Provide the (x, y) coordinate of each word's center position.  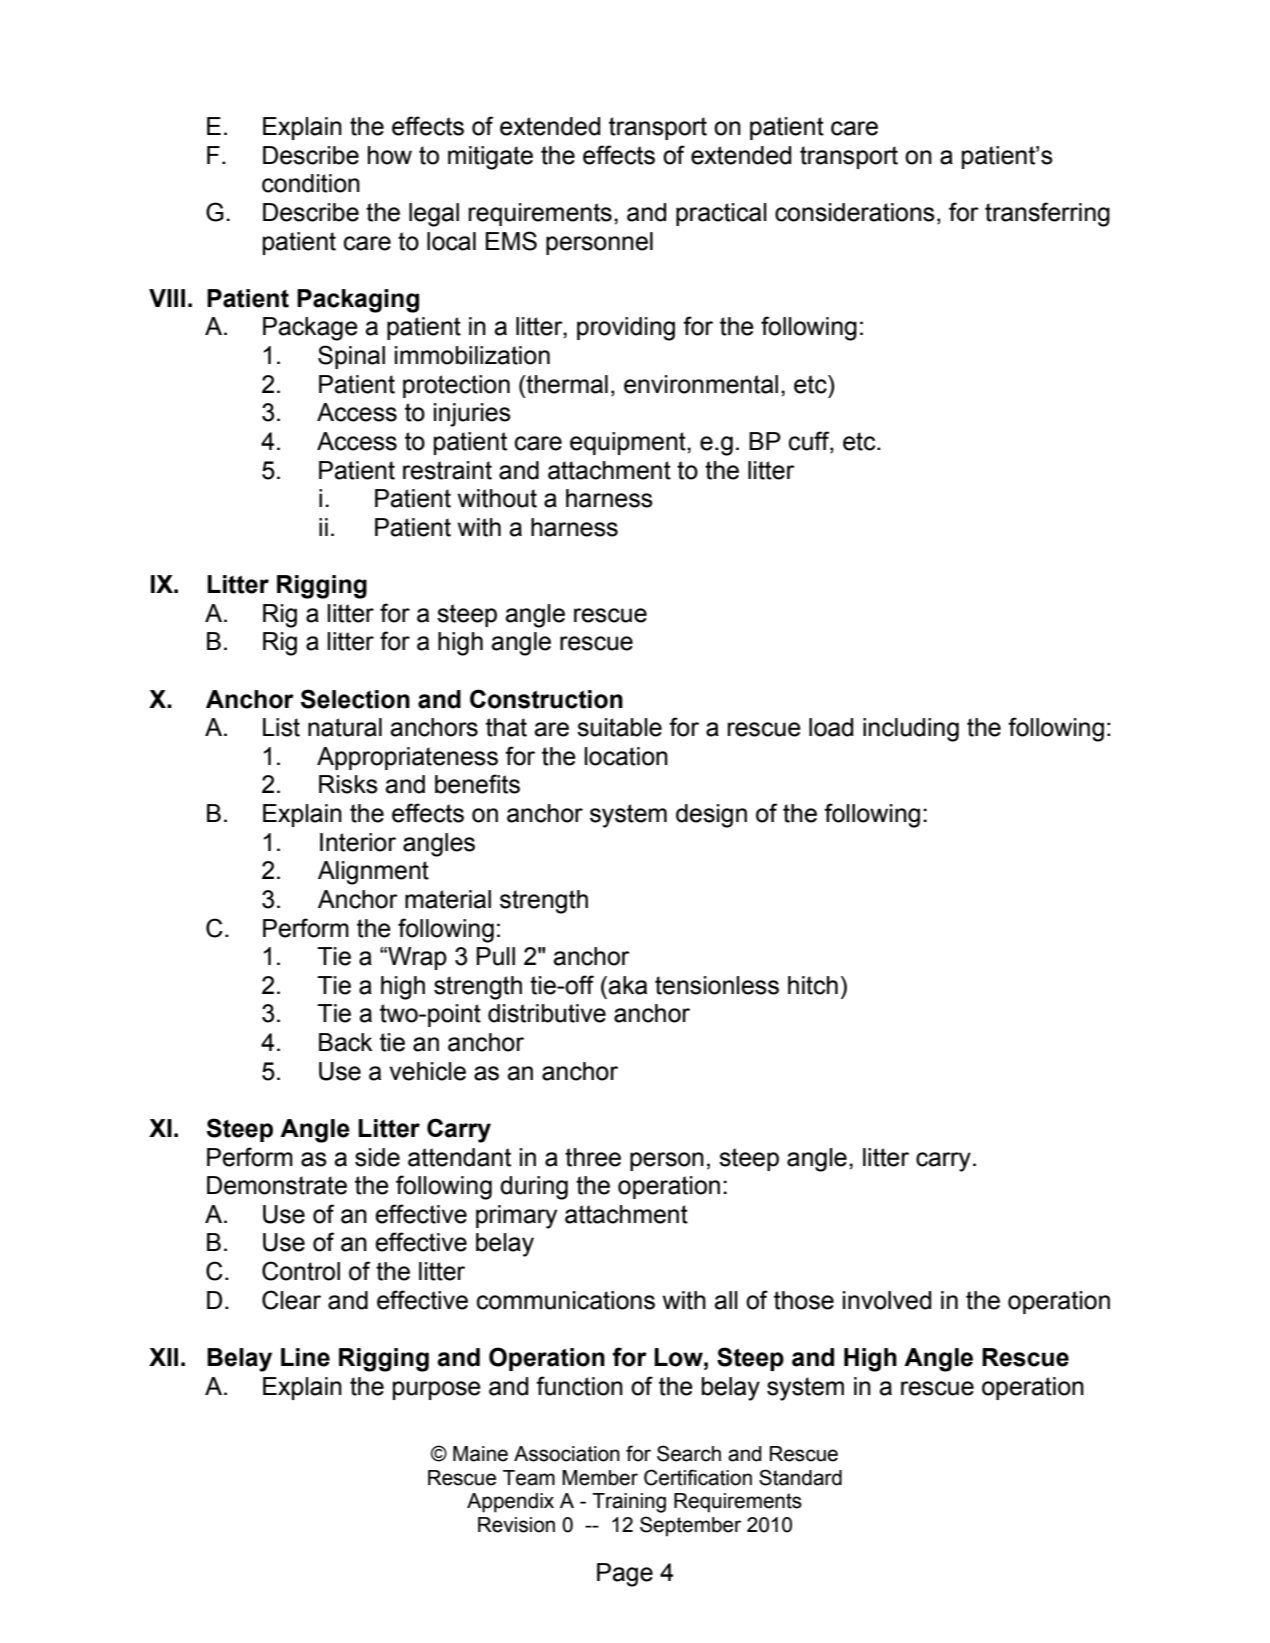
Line (305, 1357)
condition (311, 183)
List (281, 727)
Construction (546, 699)
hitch (813, 985)
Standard (800, 1477)
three (593, 1157)
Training (629, 1503)
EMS (511, 241)
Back (345, 1042)
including (911, 730)
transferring (1047, 214)
